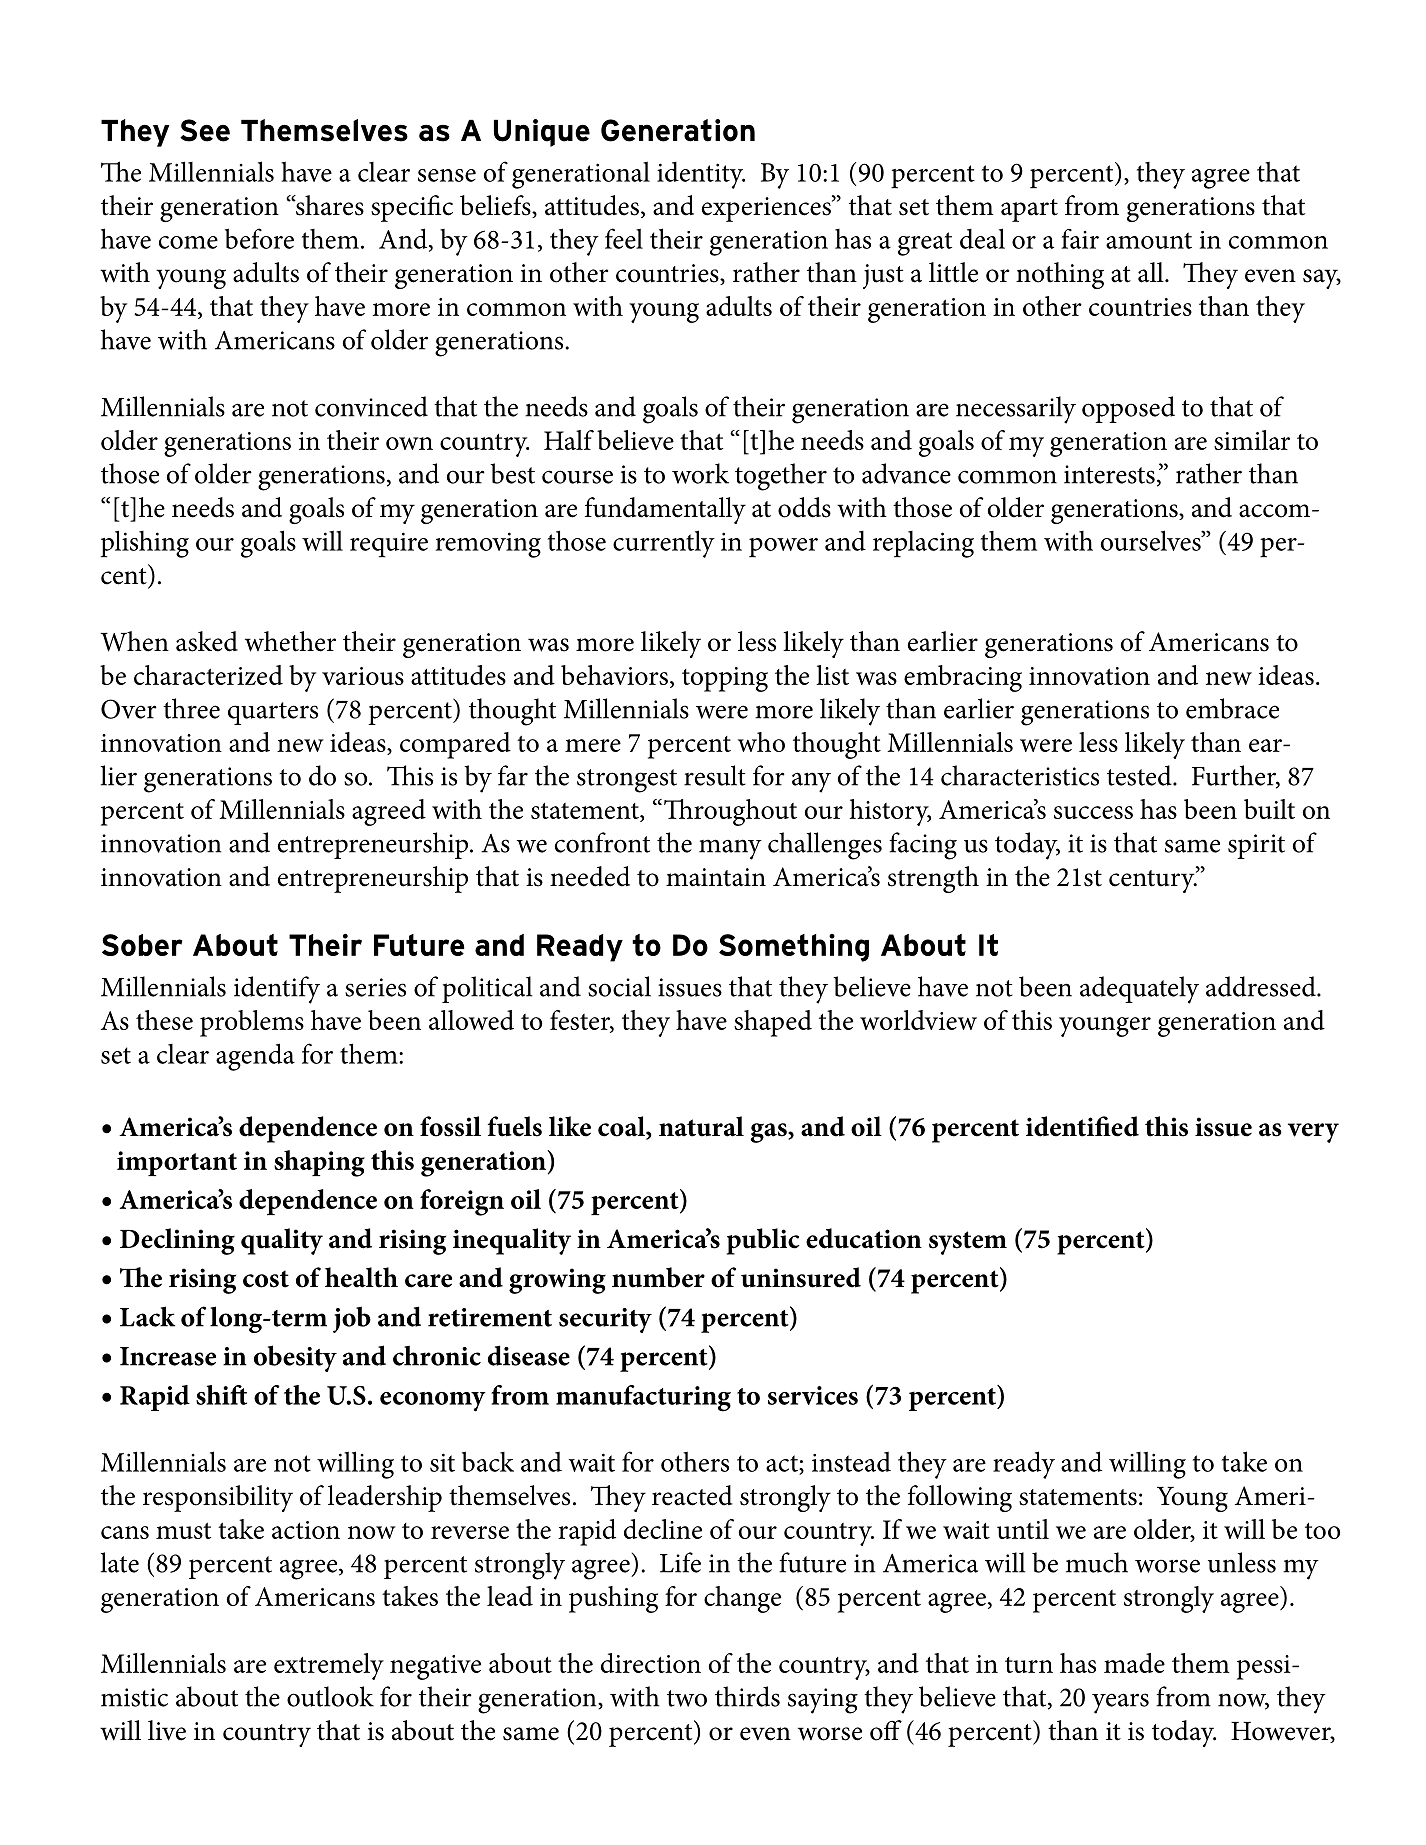 This screenshot has width=1426, height=1845. I want to click on Something, so click(794, 948).
